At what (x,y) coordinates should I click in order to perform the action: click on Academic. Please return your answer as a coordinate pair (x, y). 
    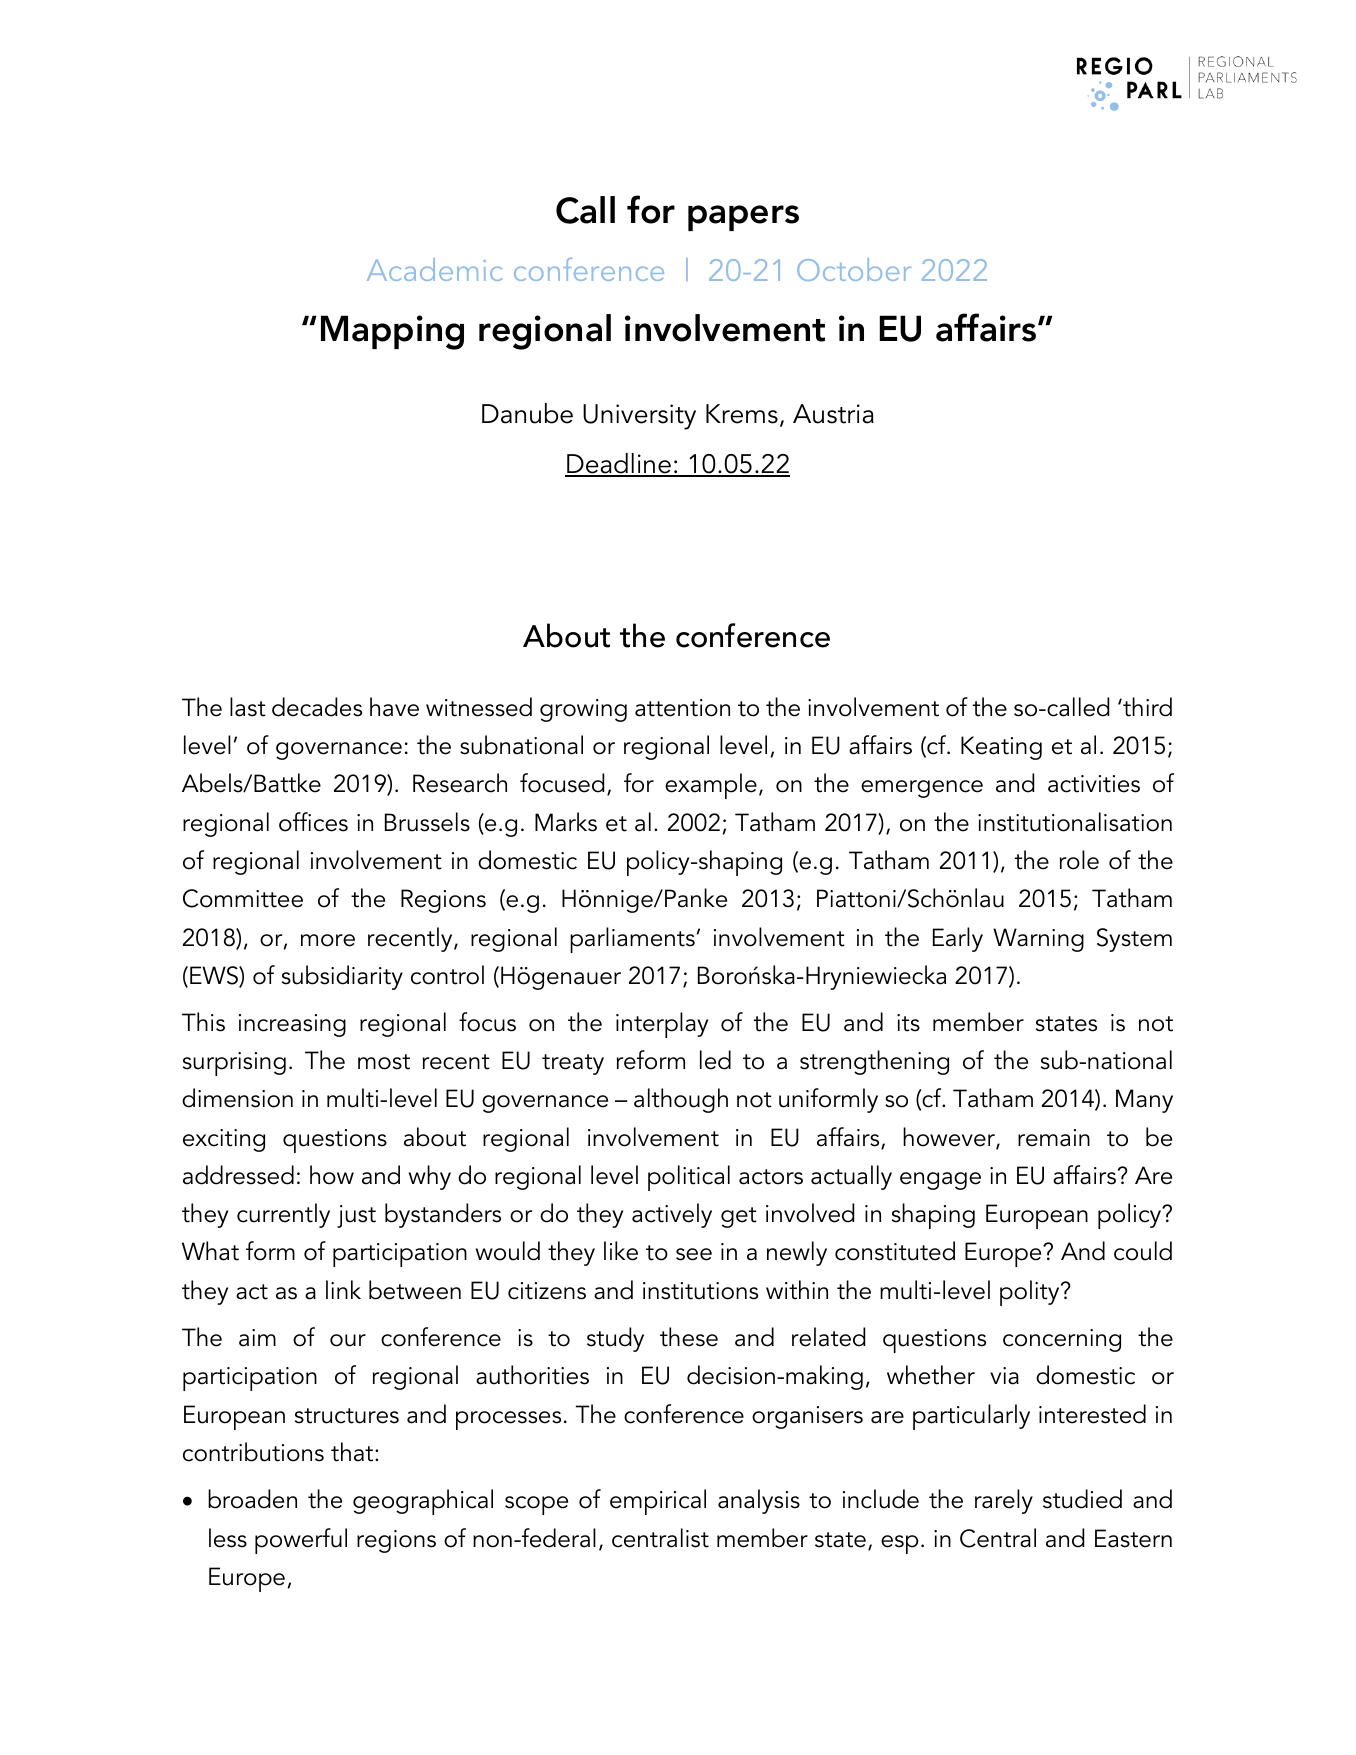
    Looking at the image, I should click on (434, 269).
